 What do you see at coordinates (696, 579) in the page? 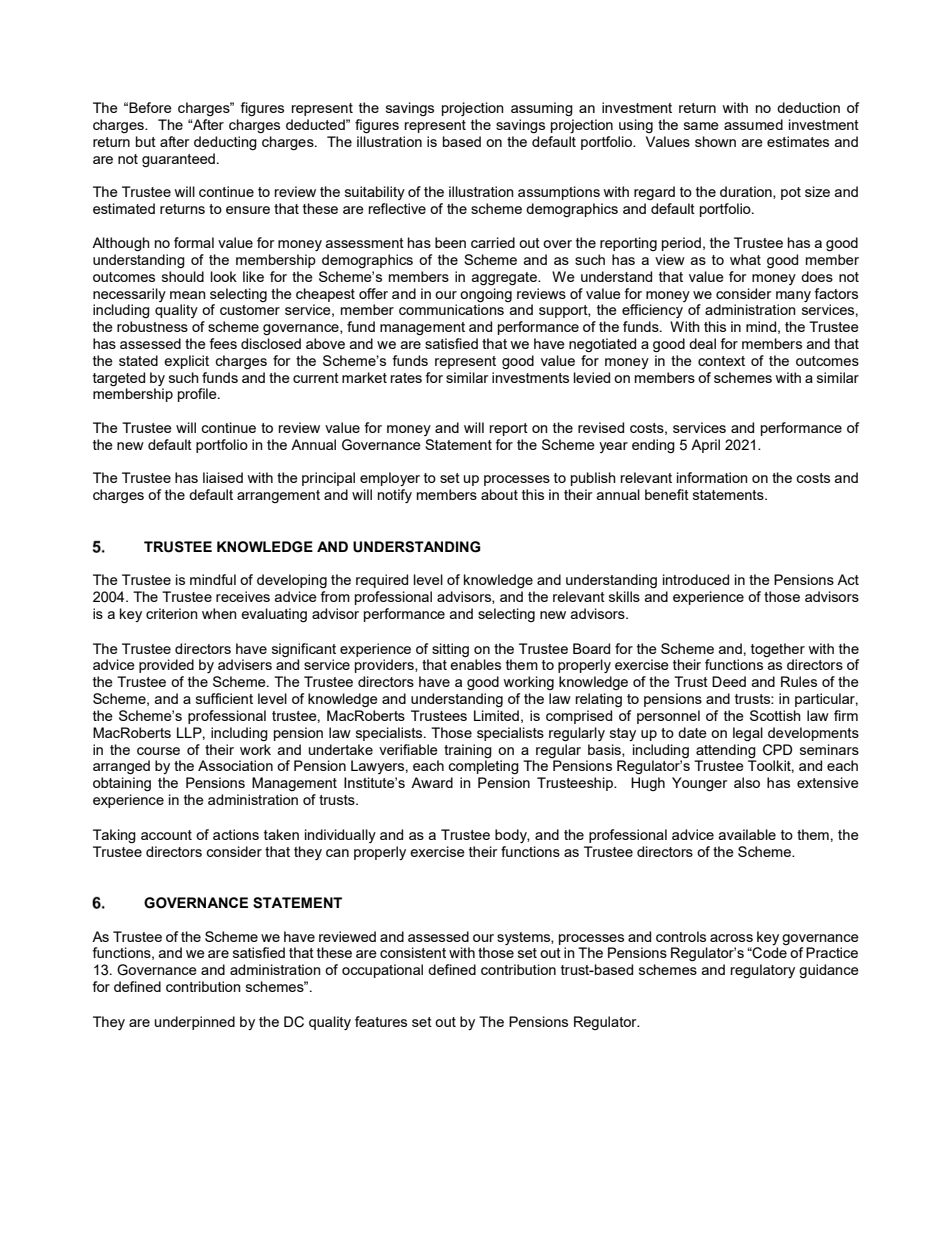
I see `introduced` at bounding box center [696, 579].
